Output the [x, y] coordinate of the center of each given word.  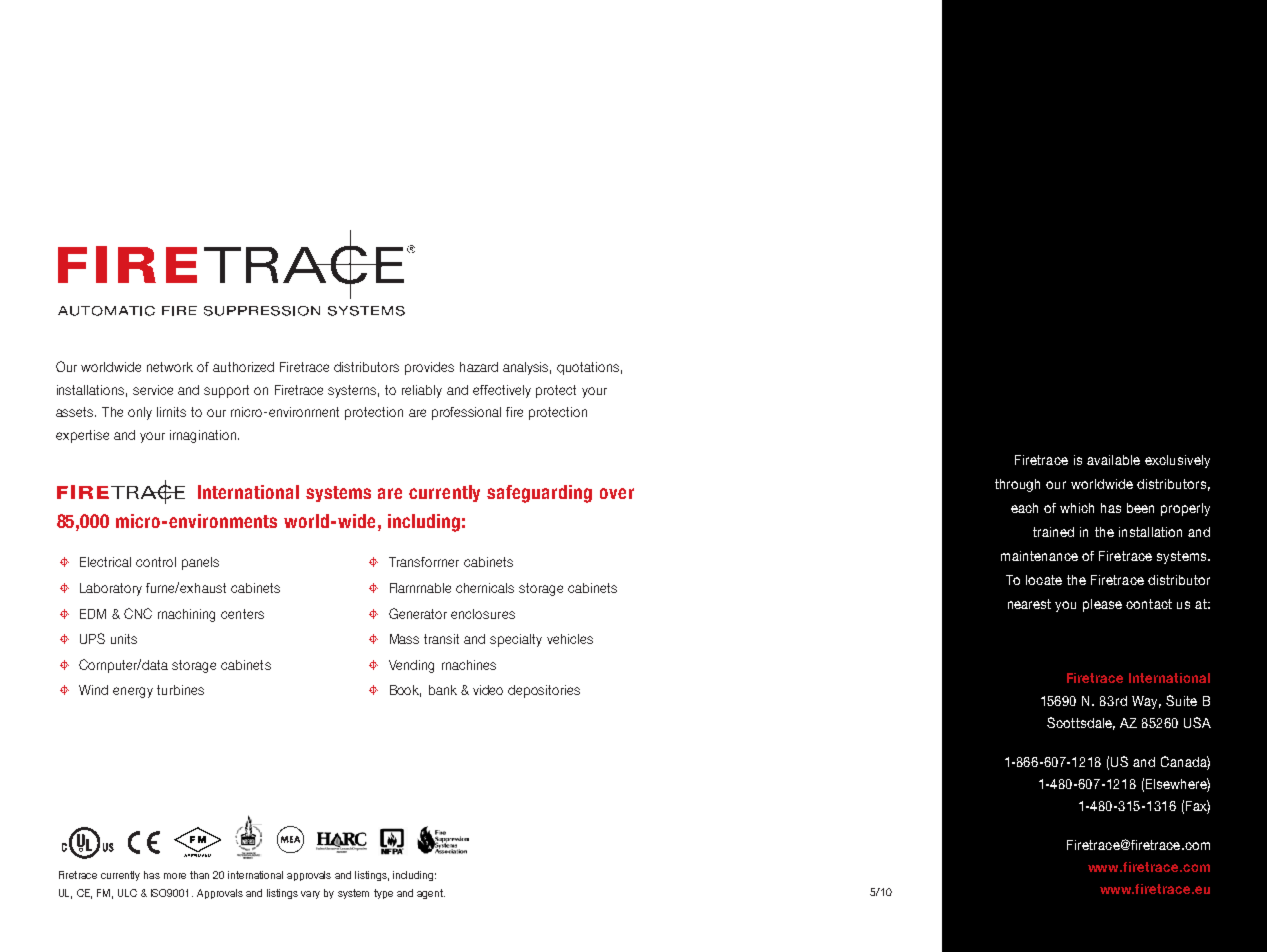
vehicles [570, 639]
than [199, 875]
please [1102, 605]
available [1113, 460]
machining [186, 615]
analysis [527, 368]
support [226, 391]
